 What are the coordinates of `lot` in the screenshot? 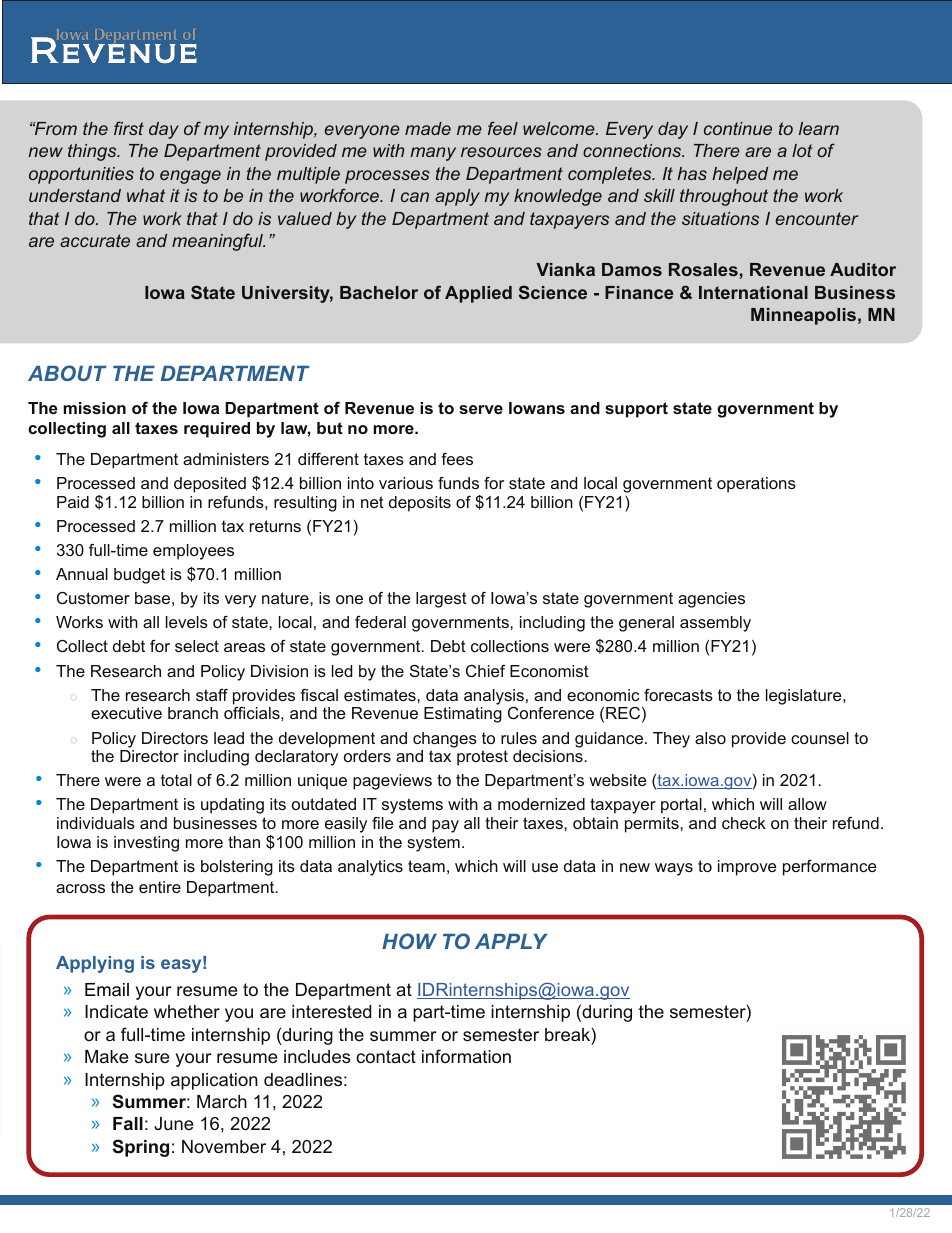 It's located at (802, 150).
